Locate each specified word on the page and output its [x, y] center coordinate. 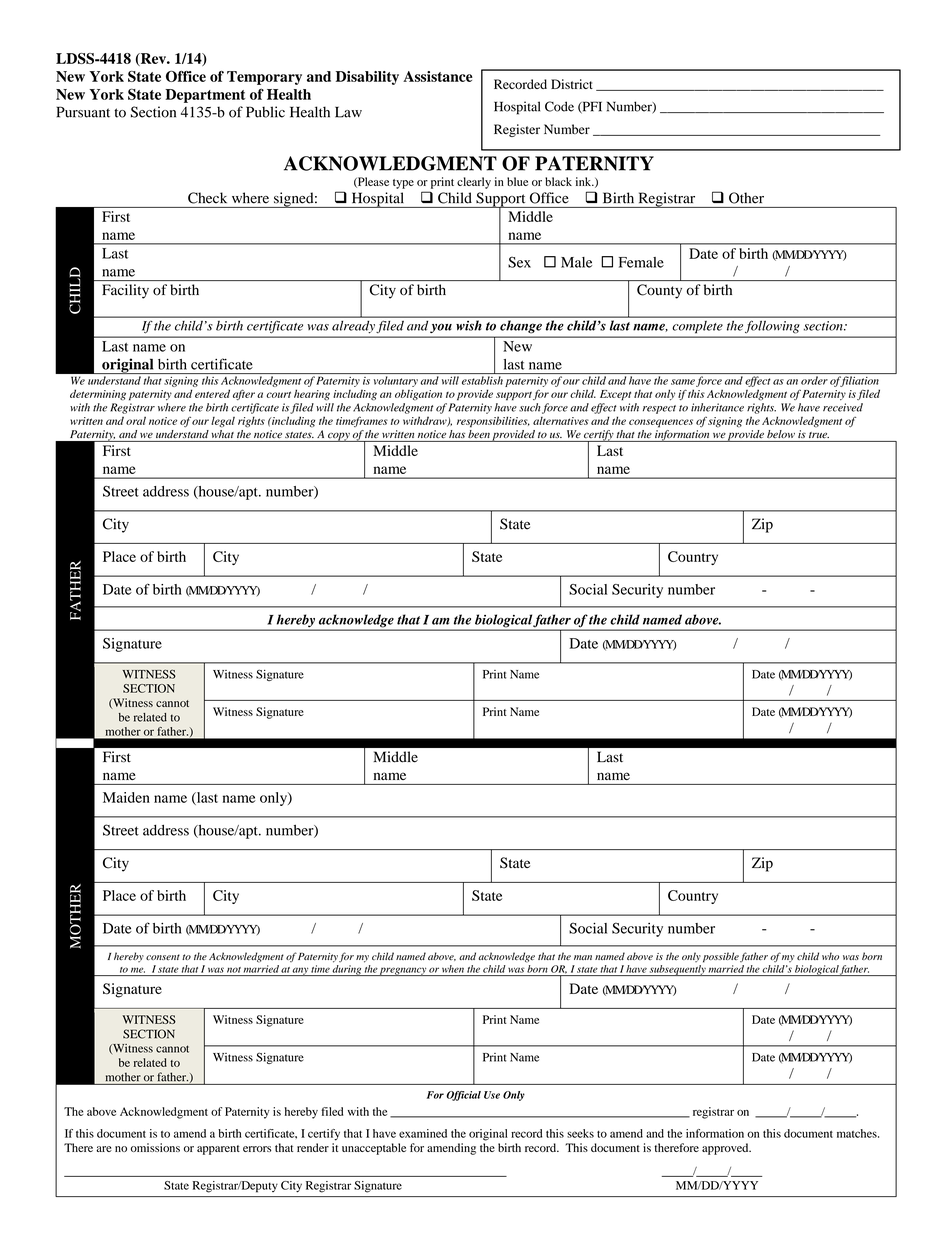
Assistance [438, 76]
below [781, 434]
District [572, 84]
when [453, 969]
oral [136, 421]
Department [205, 96]
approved [726, 1149]
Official [463, 1096]
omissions [155, 1147]
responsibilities [493, 422]
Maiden [126, 797]
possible [721, 957]
